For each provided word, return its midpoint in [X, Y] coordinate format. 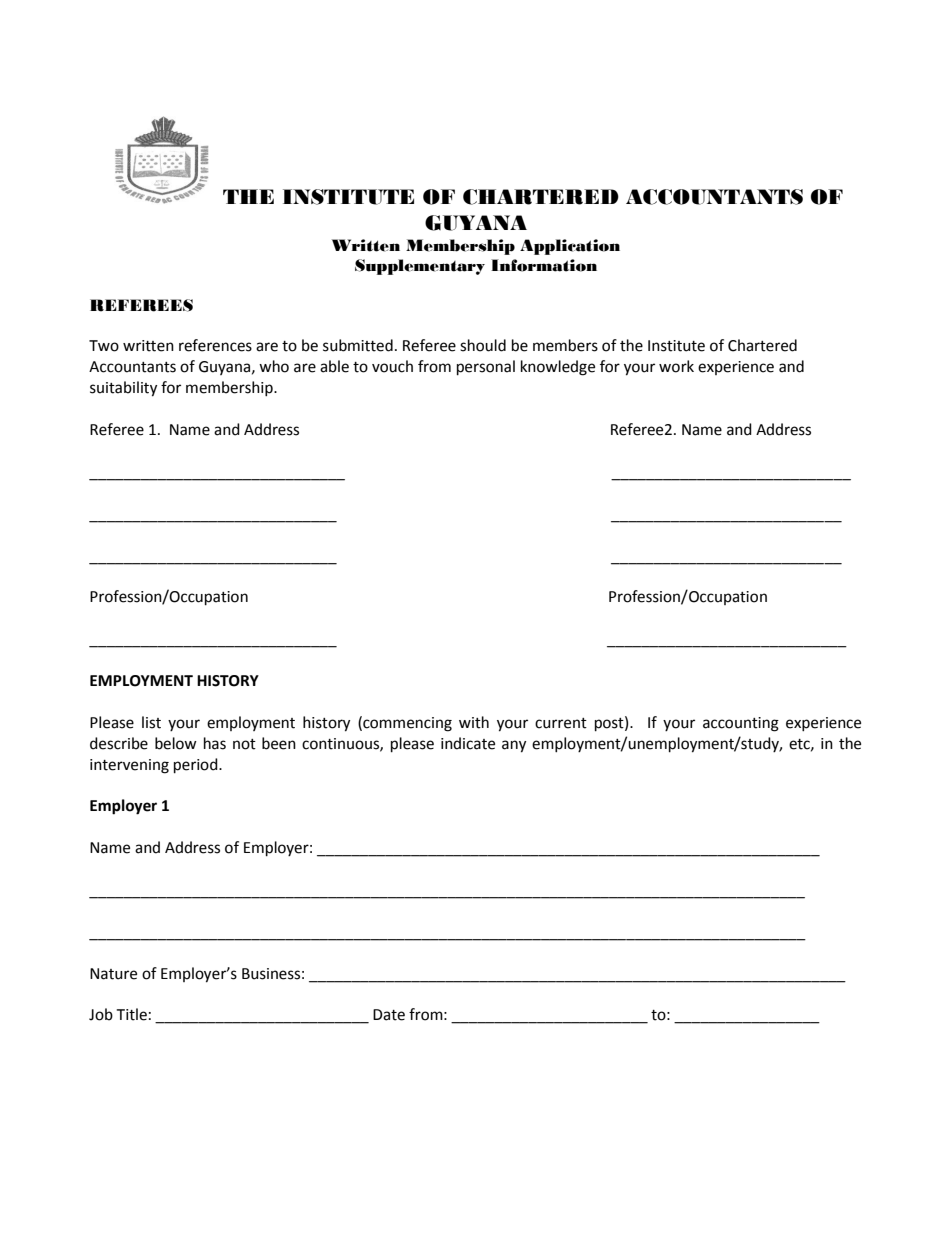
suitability [123, 389]
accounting [741, 724]
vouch [392, 366]
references [215, 345]
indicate [468, 743]
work [676, 366]
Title [131, 1014]
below [176, 743]
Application [570, 247]
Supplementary [420, 267]
